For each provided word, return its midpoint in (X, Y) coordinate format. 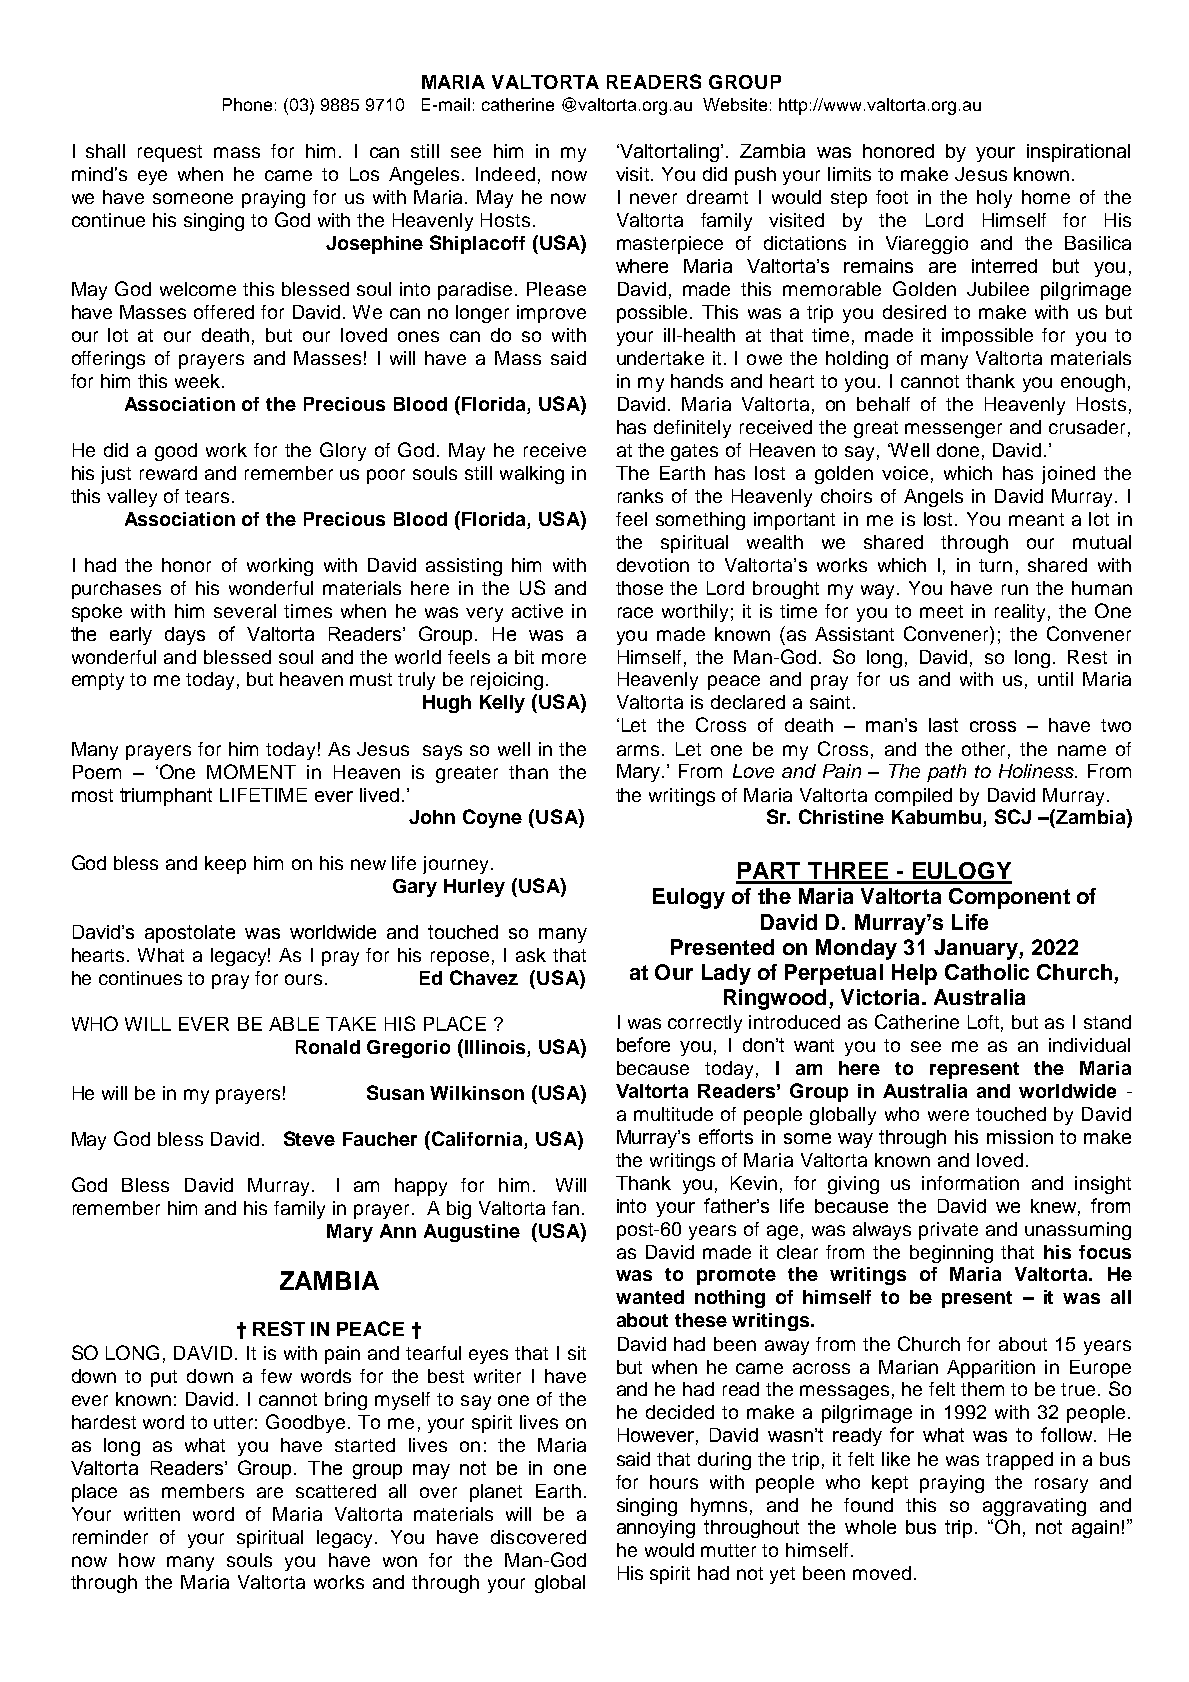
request (170, 153)
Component (1009, 898)
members (203, 1491)
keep (225, 865)
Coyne (492, 818)
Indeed (505, 174)
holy (994, 199)
